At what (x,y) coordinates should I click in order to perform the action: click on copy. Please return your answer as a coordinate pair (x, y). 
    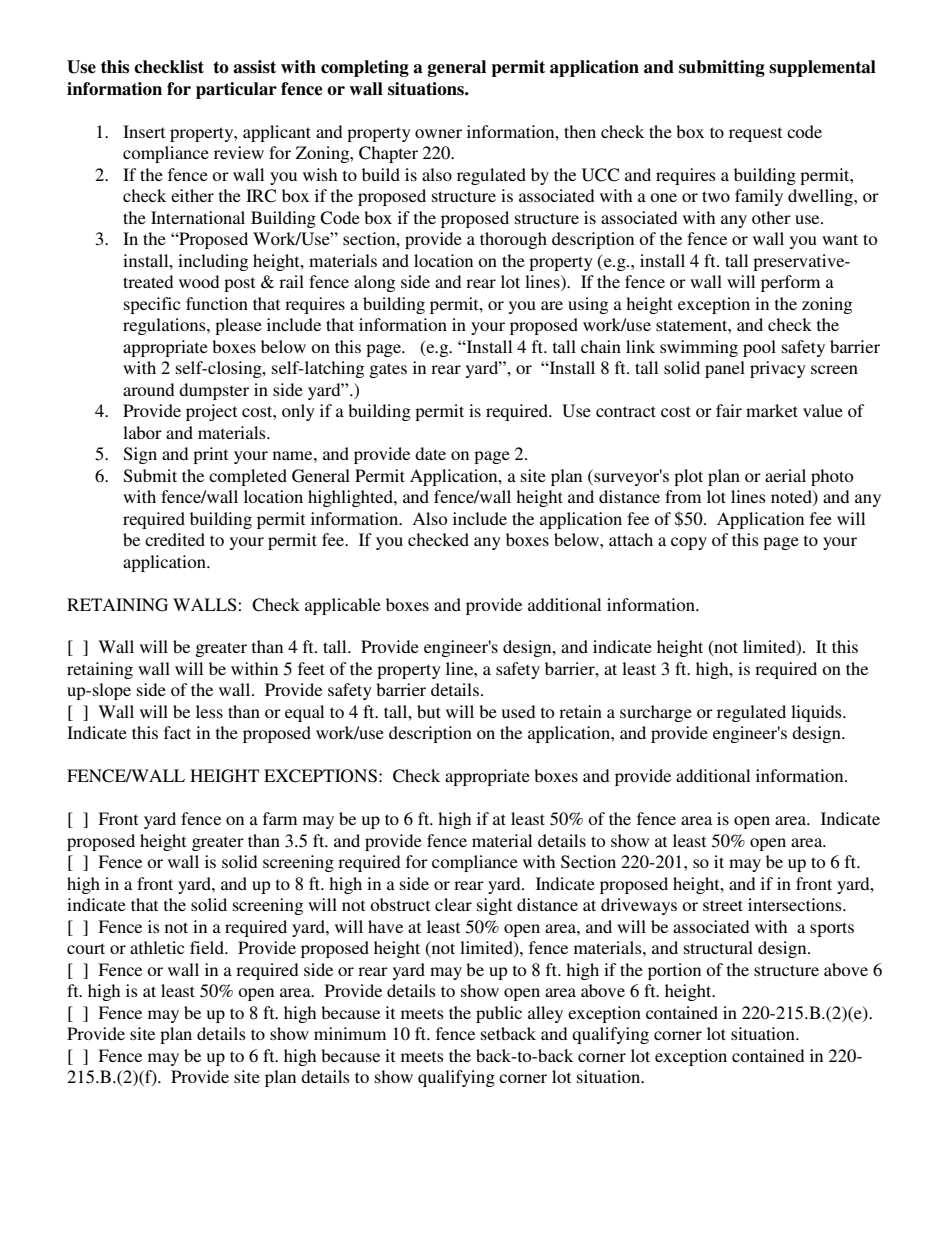
    Looking at the image, I should click on (689, 543).
